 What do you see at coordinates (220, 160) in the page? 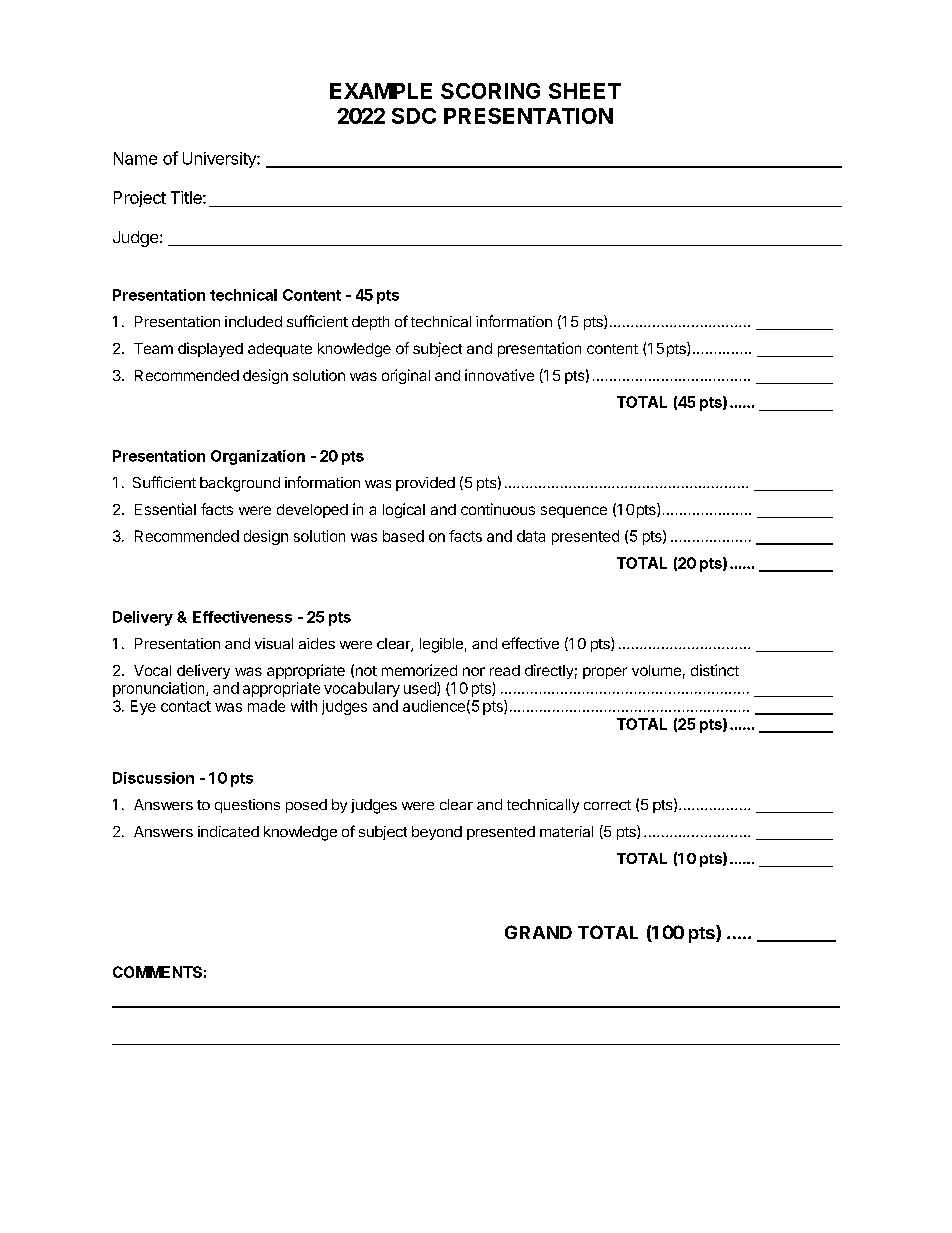
I see `University` at bounding box center [220, 160].
